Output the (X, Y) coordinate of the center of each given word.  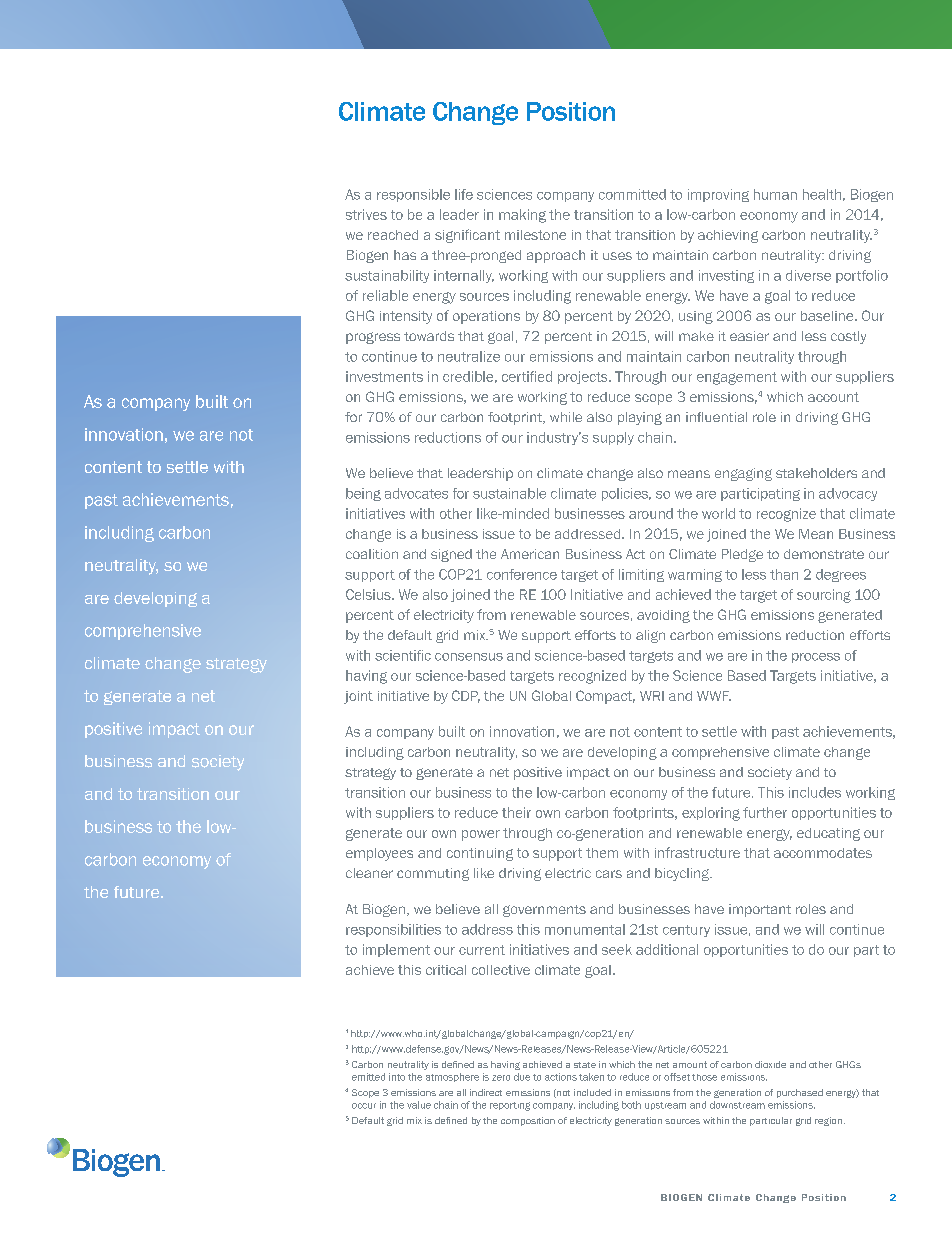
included (592, 1092)
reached (393, 235)
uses (617, 256)
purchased (800, 1093)
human (775, 194)
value (419, 1105)
